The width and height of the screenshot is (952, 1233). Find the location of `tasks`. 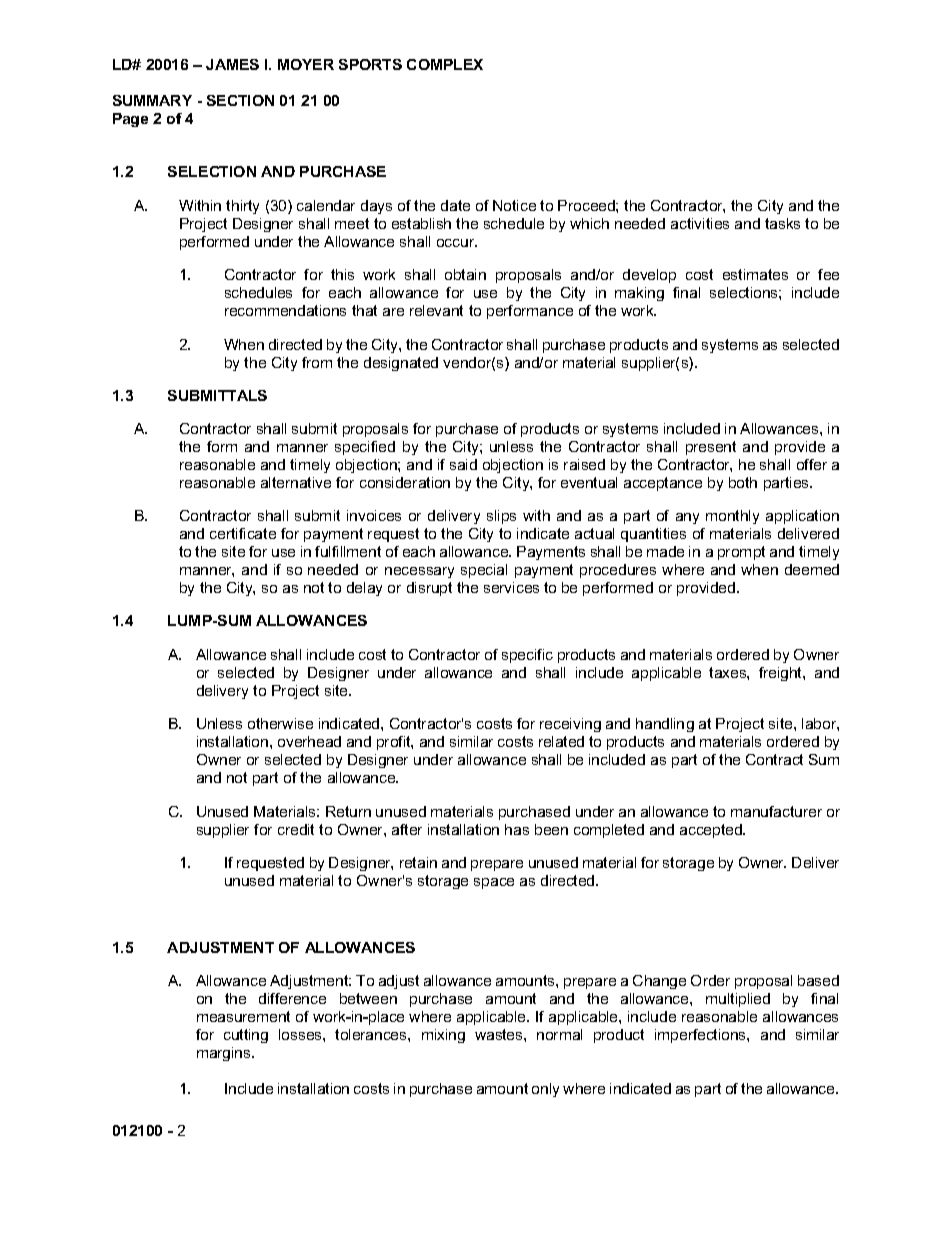

tasks is located at coordinates (782, 223).
